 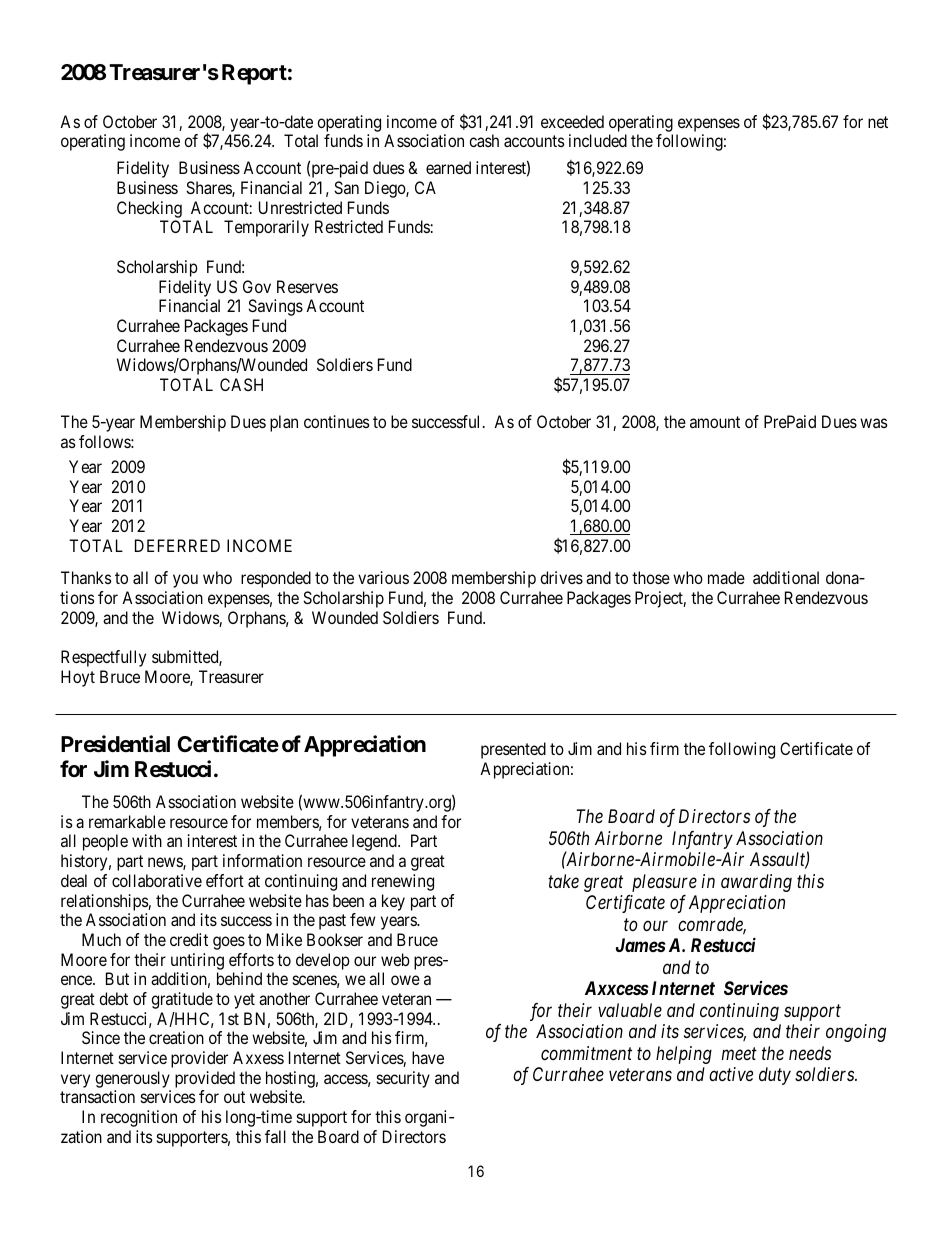 I want to click on awarding, so click(x=756, y=883).
